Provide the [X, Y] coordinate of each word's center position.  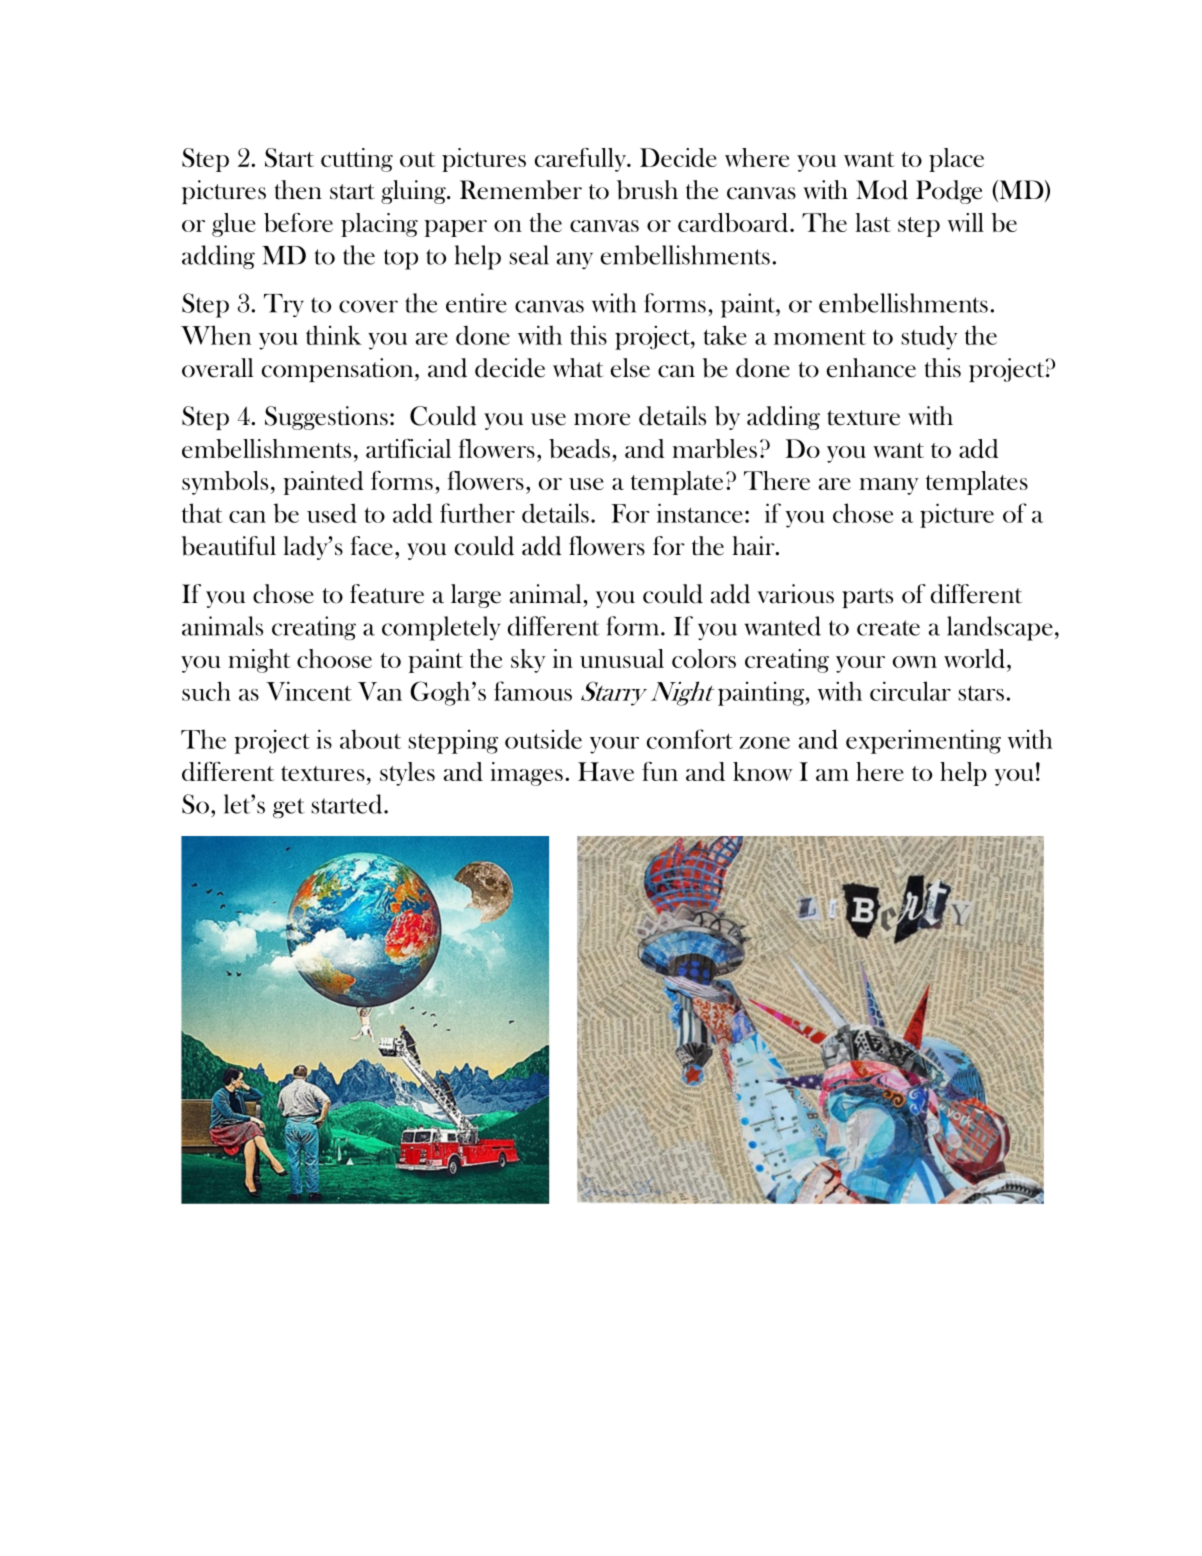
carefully [582, 160]
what [578, 368]
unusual [622, 658]
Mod [882, 190]
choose [334, 658]
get [289, 808]
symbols [225, 483]
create [888, 628]
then [298, 190]
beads [579, 449]
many [889, 486]
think [334, 335]
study [929, 337]
